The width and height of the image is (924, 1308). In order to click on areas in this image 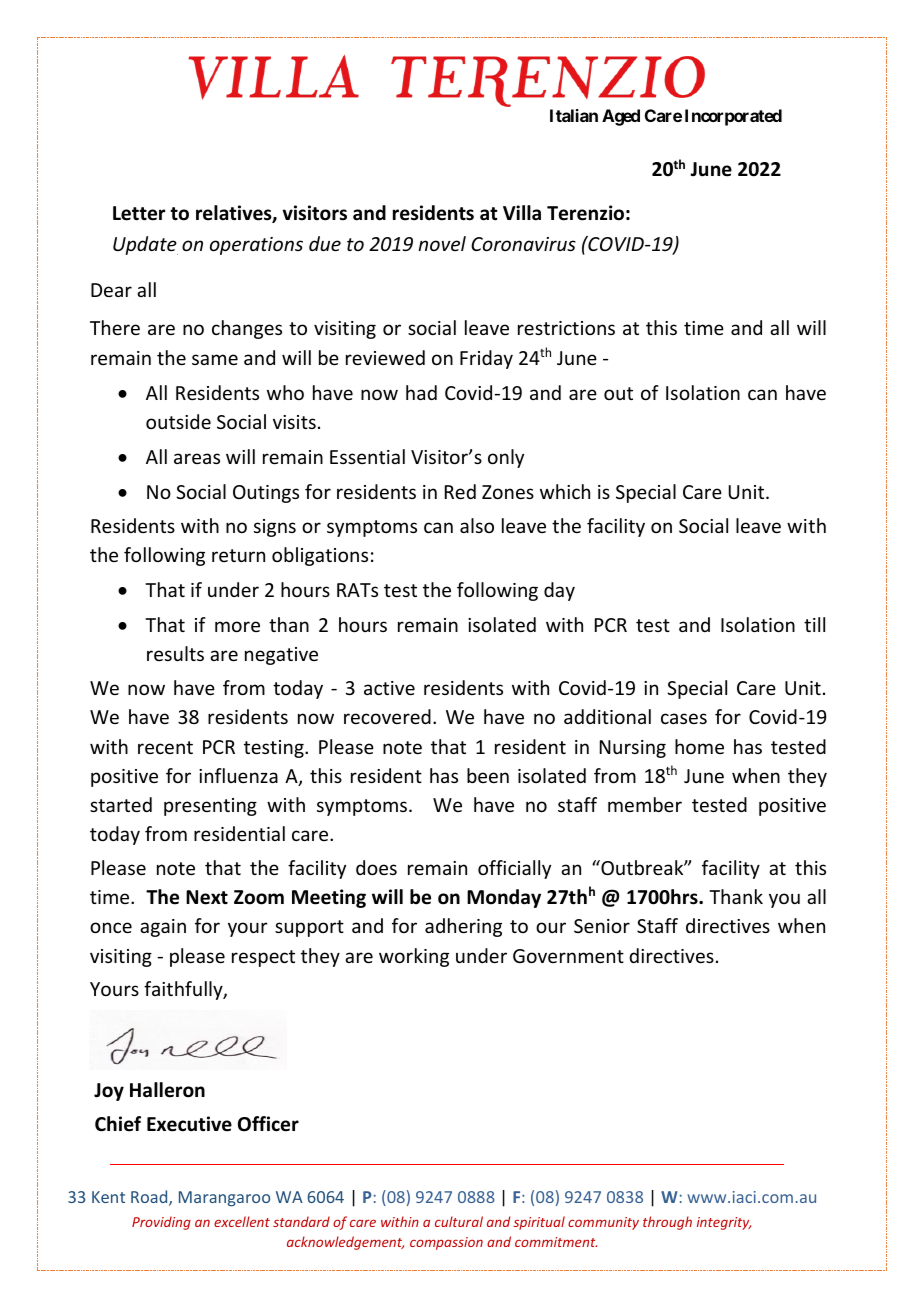, I will do `click(197, 458)`.
